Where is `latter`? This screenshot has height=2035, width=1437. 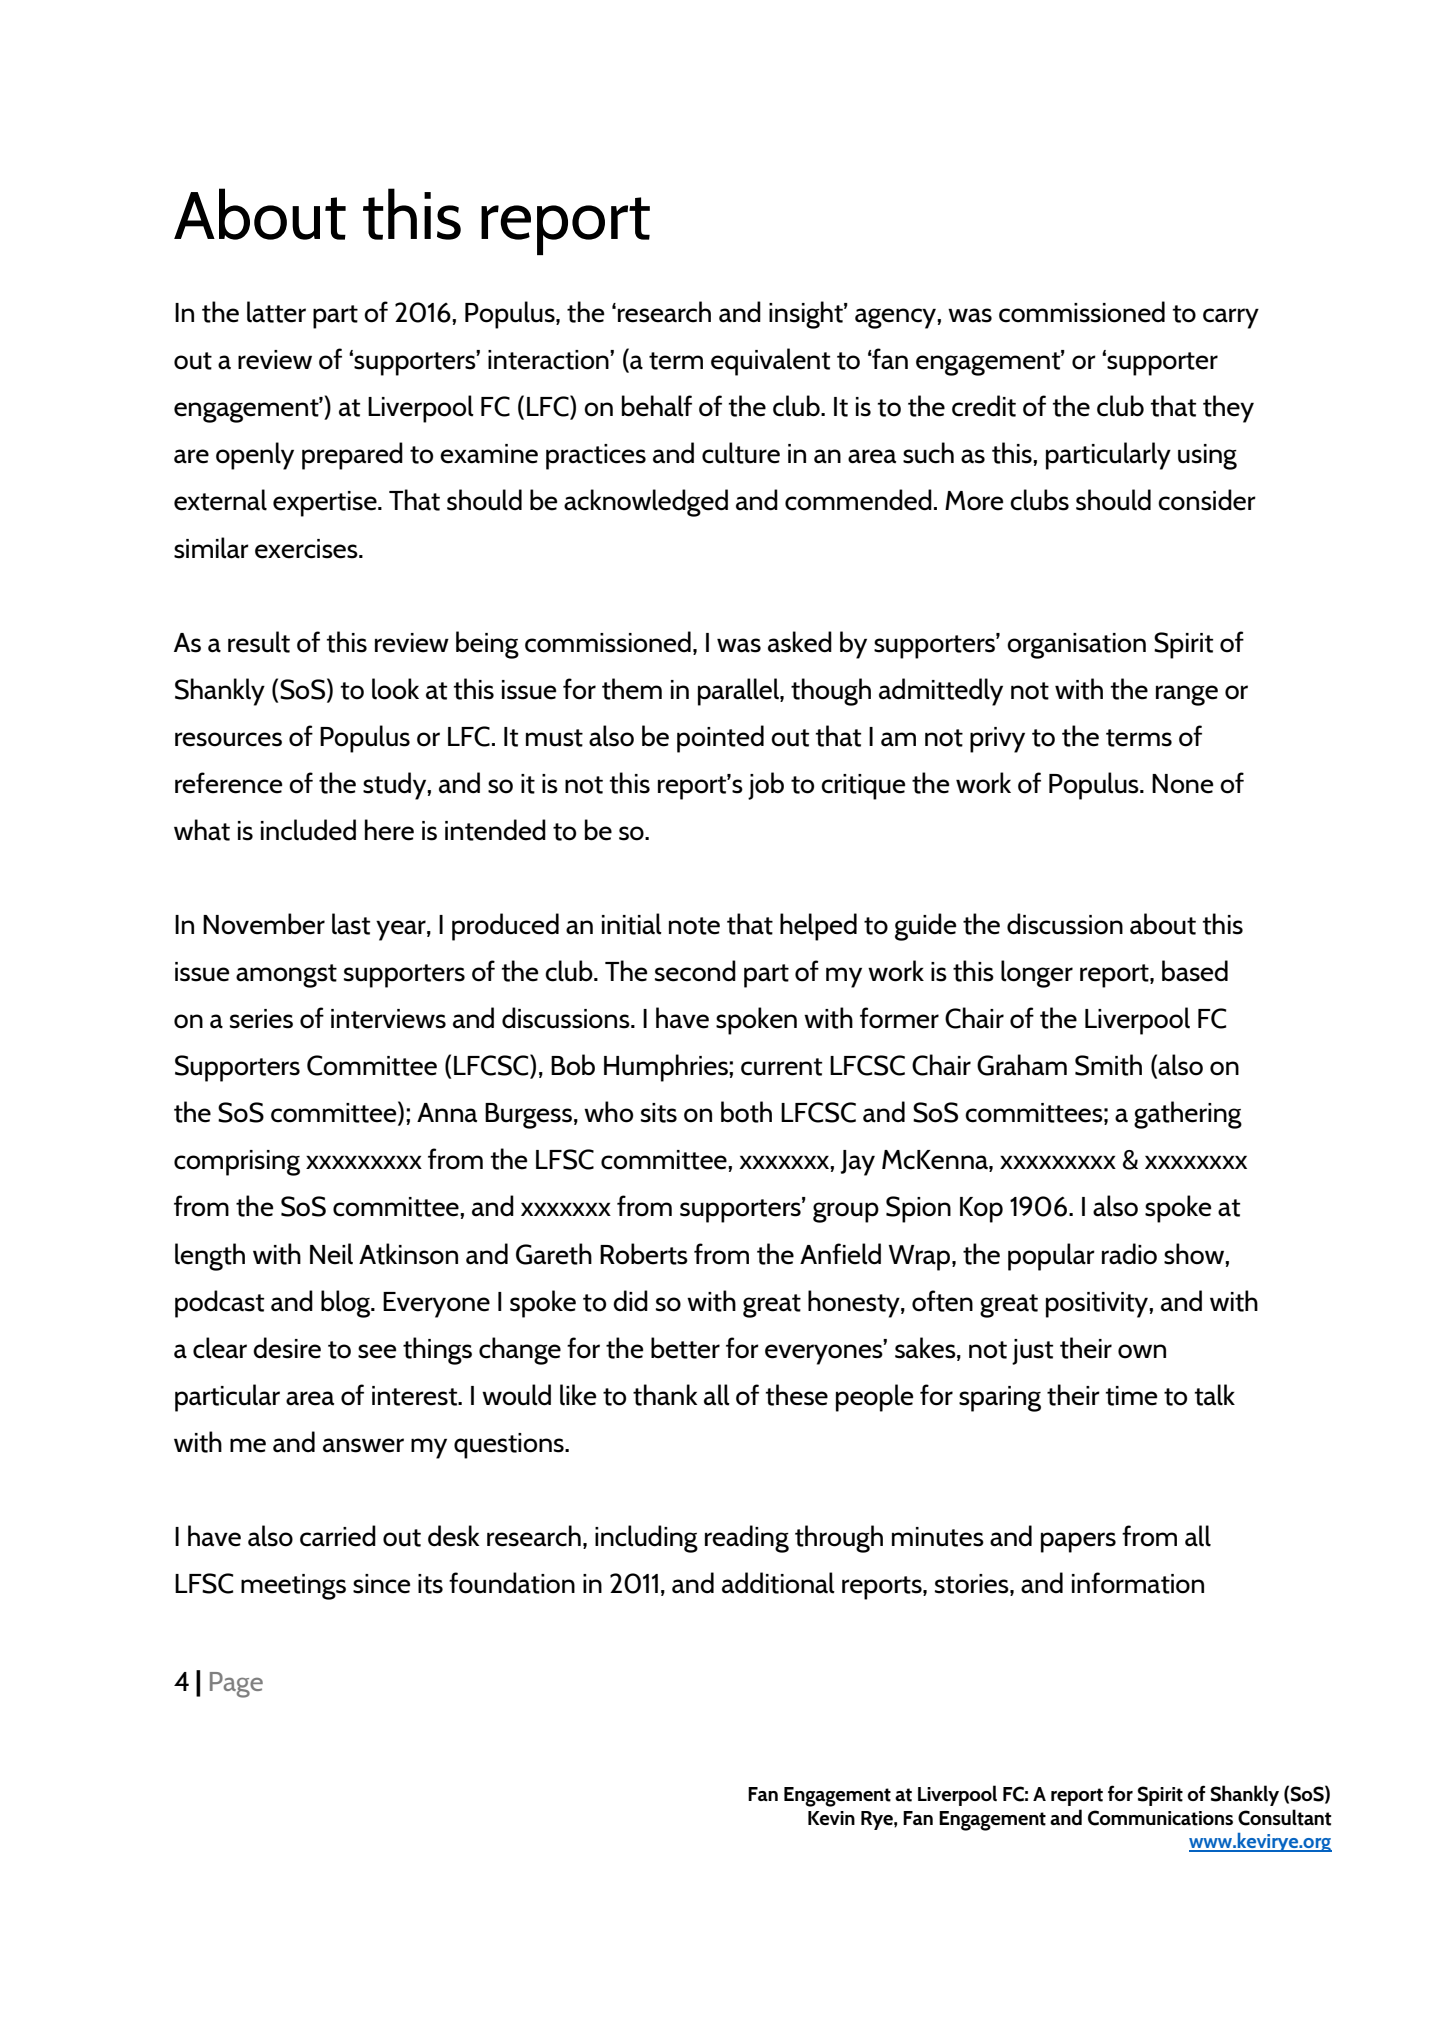 latter is located at coordinates (276, 312).
